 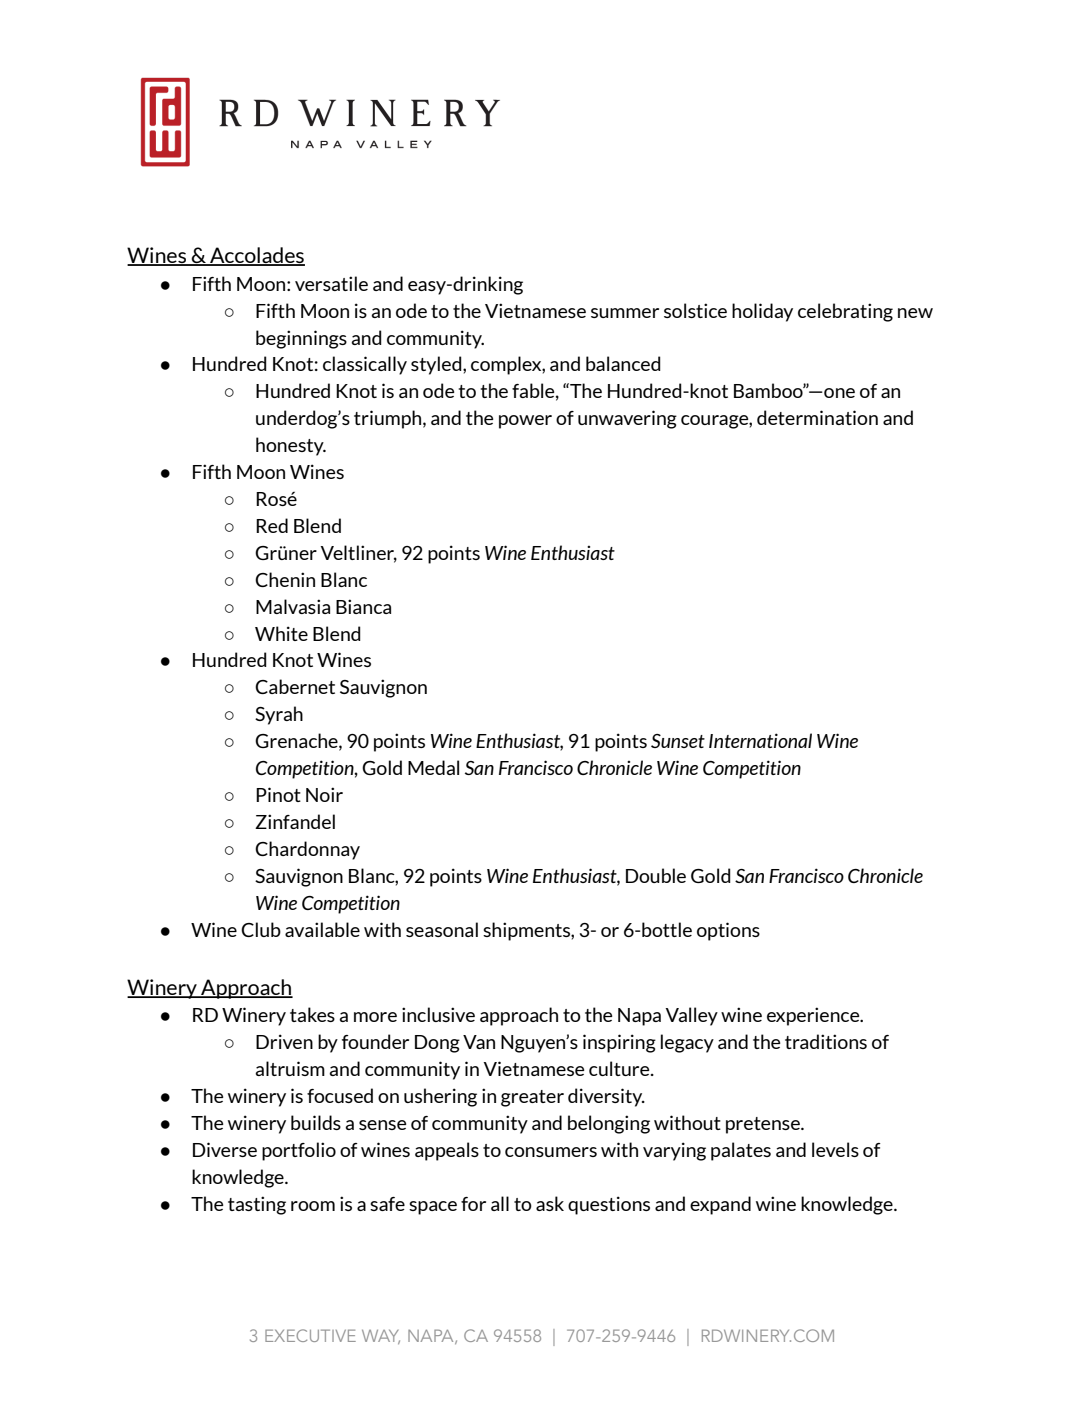 What do you see at coordinates (316, 1122) in the screenshot?
I see `builds` at bounding box center [316, 1122].
